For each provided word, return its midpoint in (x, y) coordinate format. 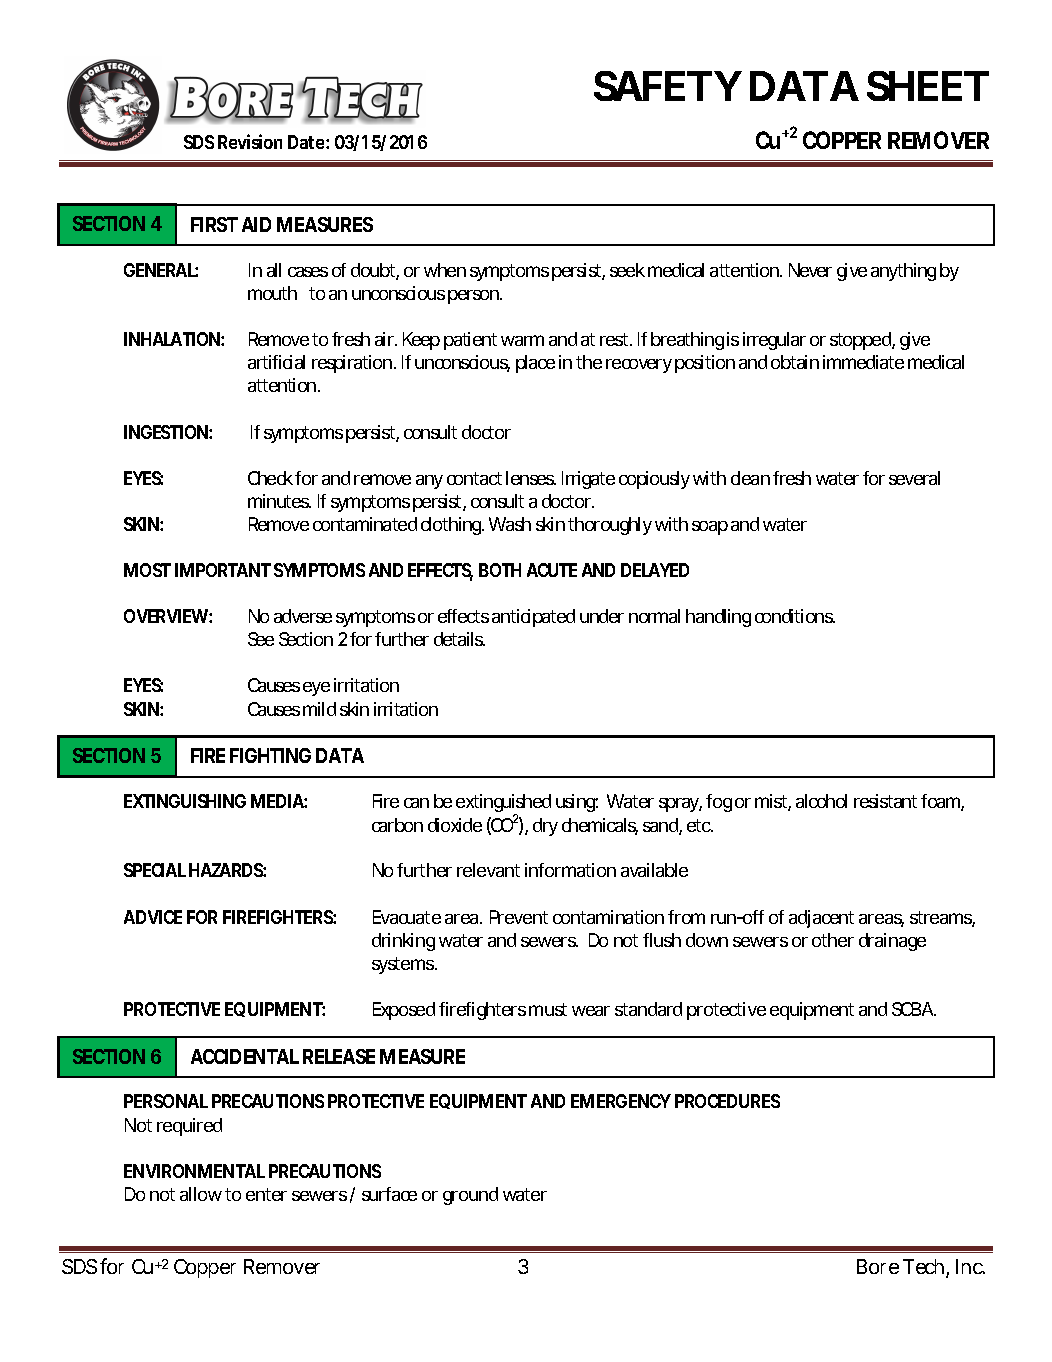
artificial (276, 362)
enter (266, 1194)
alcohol (821, 801)
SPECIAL (155, 870)
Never (810, 270)
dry (545, 827)
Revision (250, 141)
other (833, 940)
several (914, 478)
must (548, 1009)
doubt (373, 270)
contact (474, 478)
